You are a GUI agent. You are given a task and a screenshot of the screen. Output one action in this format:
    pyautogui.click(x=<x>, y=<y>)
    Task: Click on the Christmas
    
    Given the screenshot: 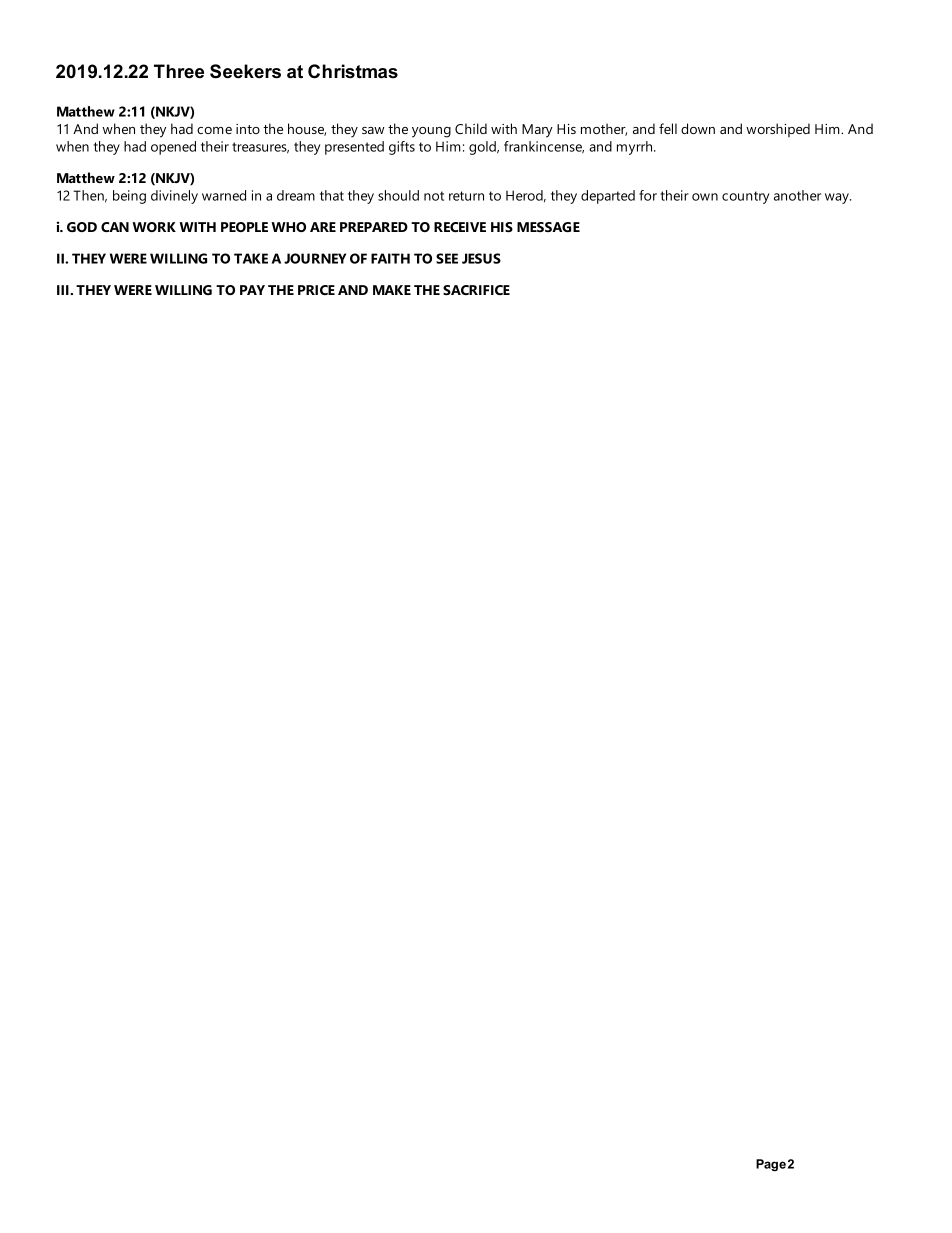 What is the action you would take?
    pyautogui.click(x=353, y=71)
